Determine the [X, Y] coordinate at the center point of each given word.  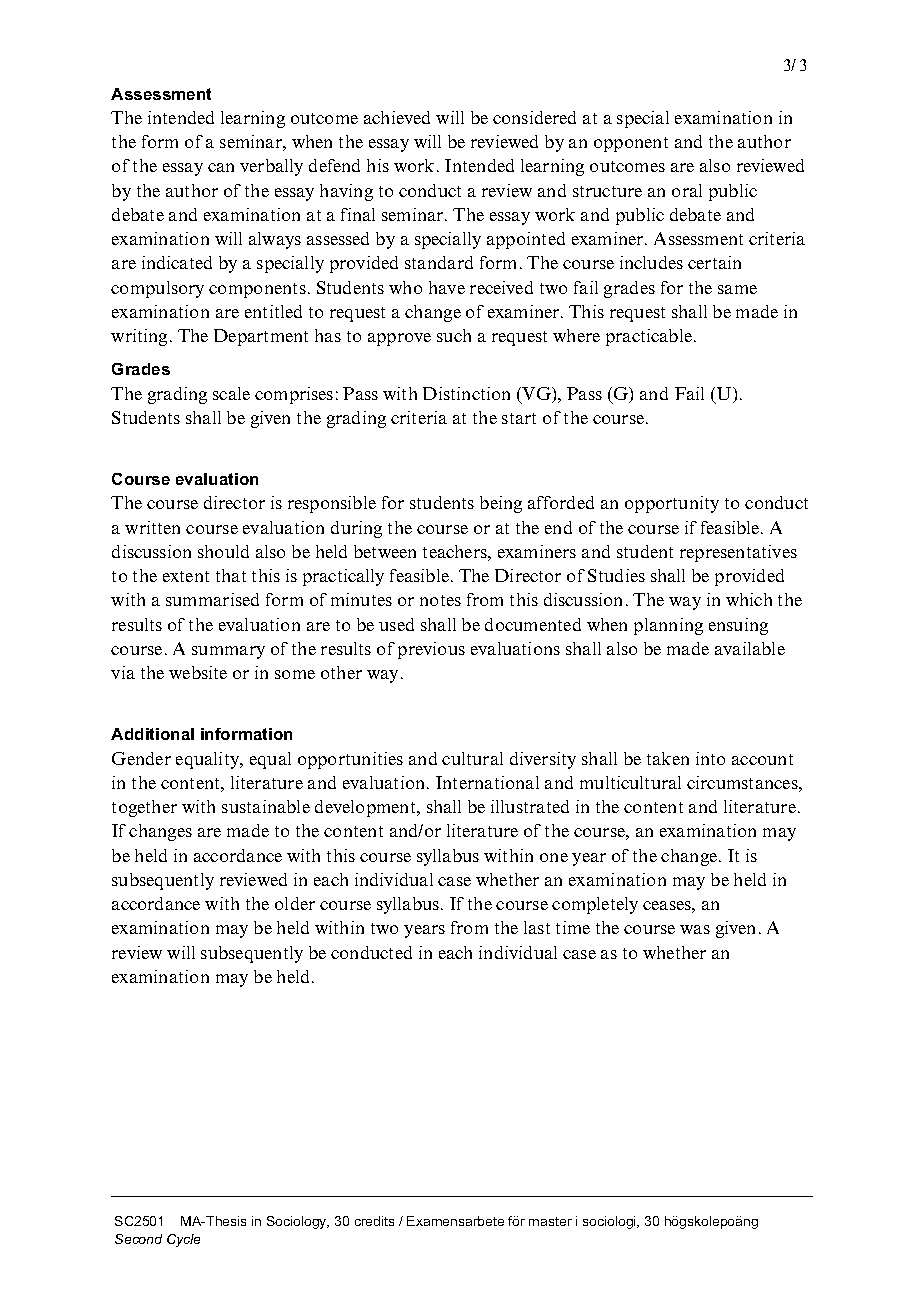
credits [374, 1221]
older [295, 903]
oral [687, 190]
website [198, 672]
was [695, 929]
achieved [397, 117]
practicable [649, 337]
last [537, 927]
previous [431, 650]
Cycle [183, 1240]
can [221, 167]
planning [668, 626]
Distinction [466, 393]
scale [231, 393]
